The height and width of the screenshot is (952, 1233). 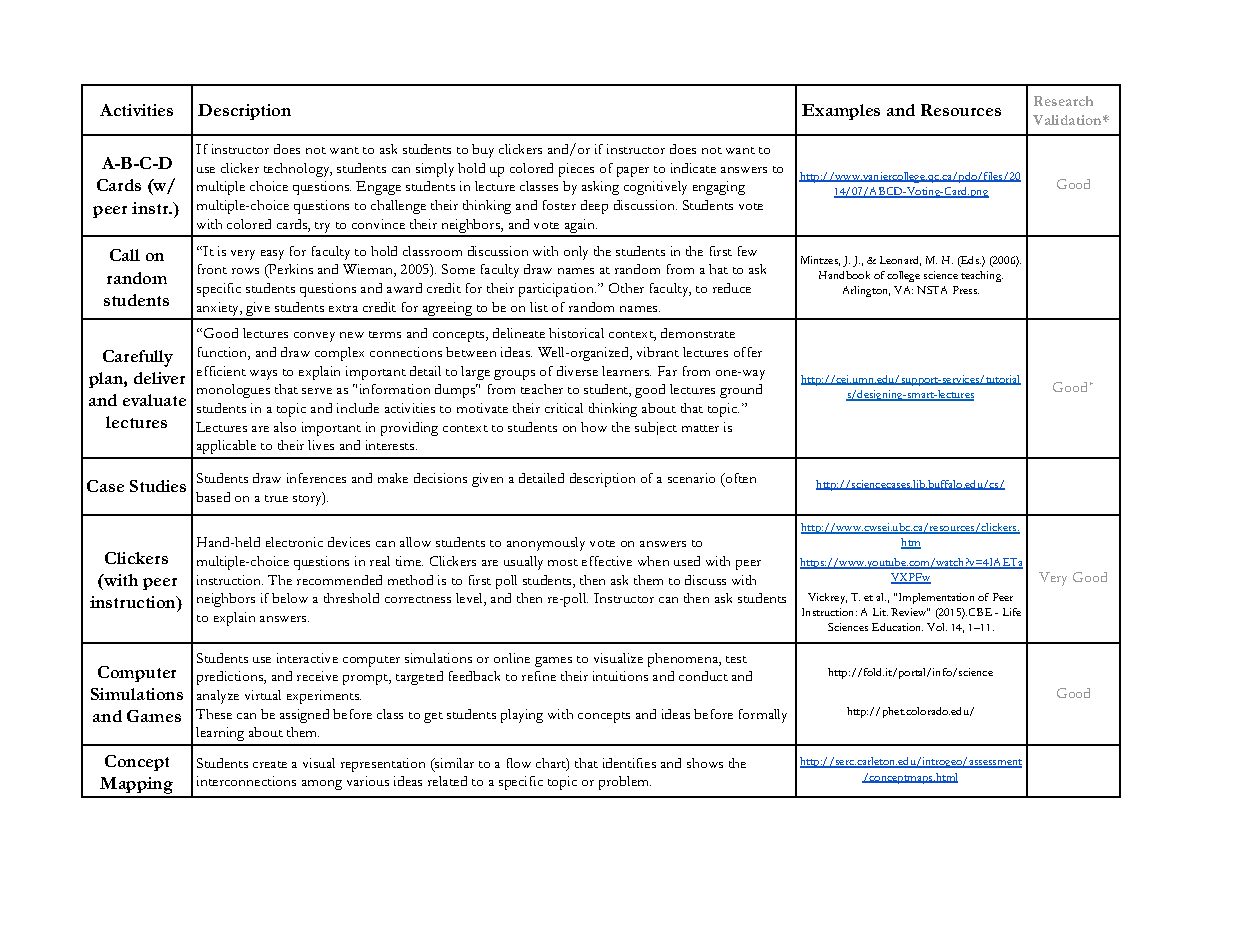 I want to click on participation, so click(x=557, y=290).
